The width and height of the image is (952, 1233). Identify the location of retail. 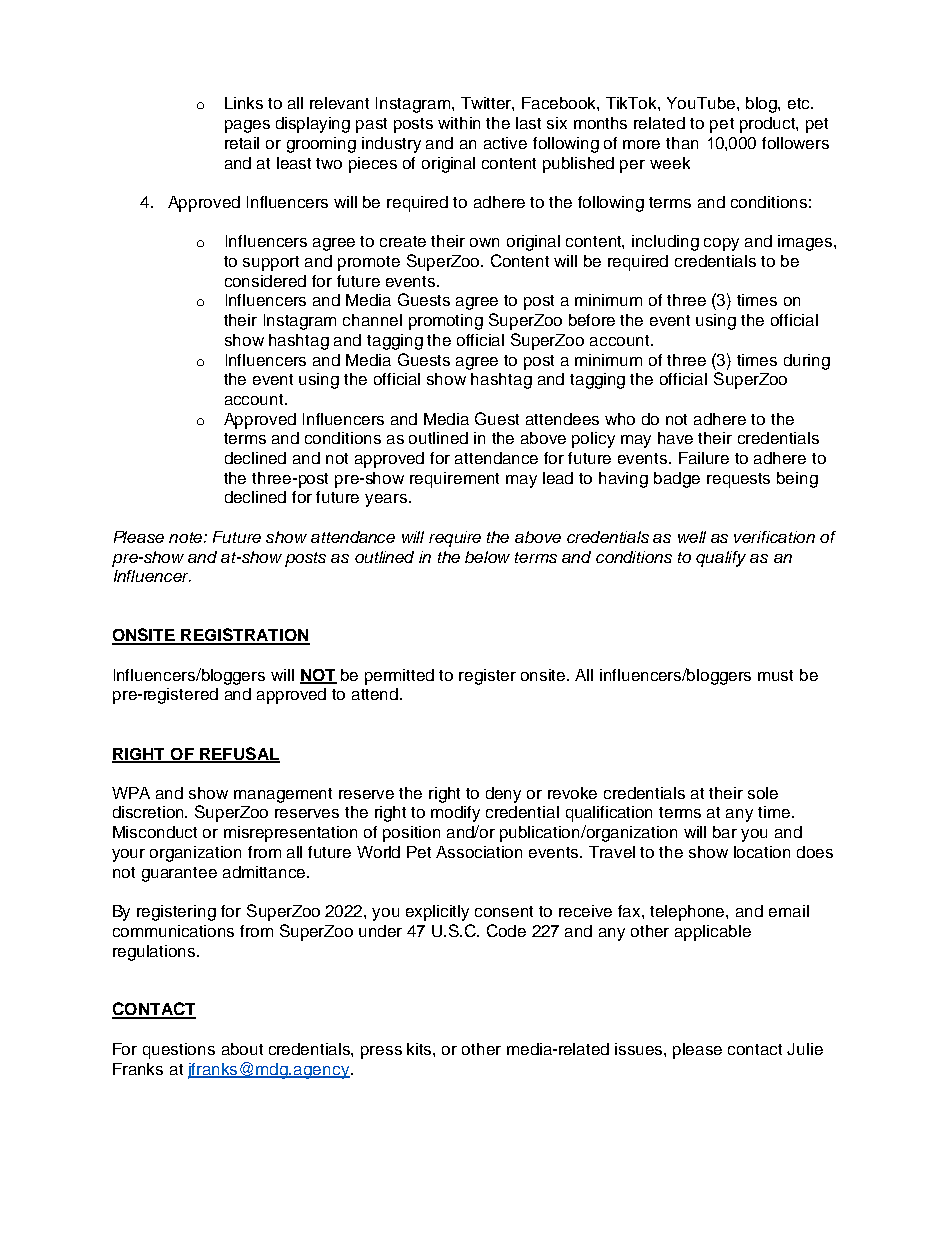
(242, 143).
